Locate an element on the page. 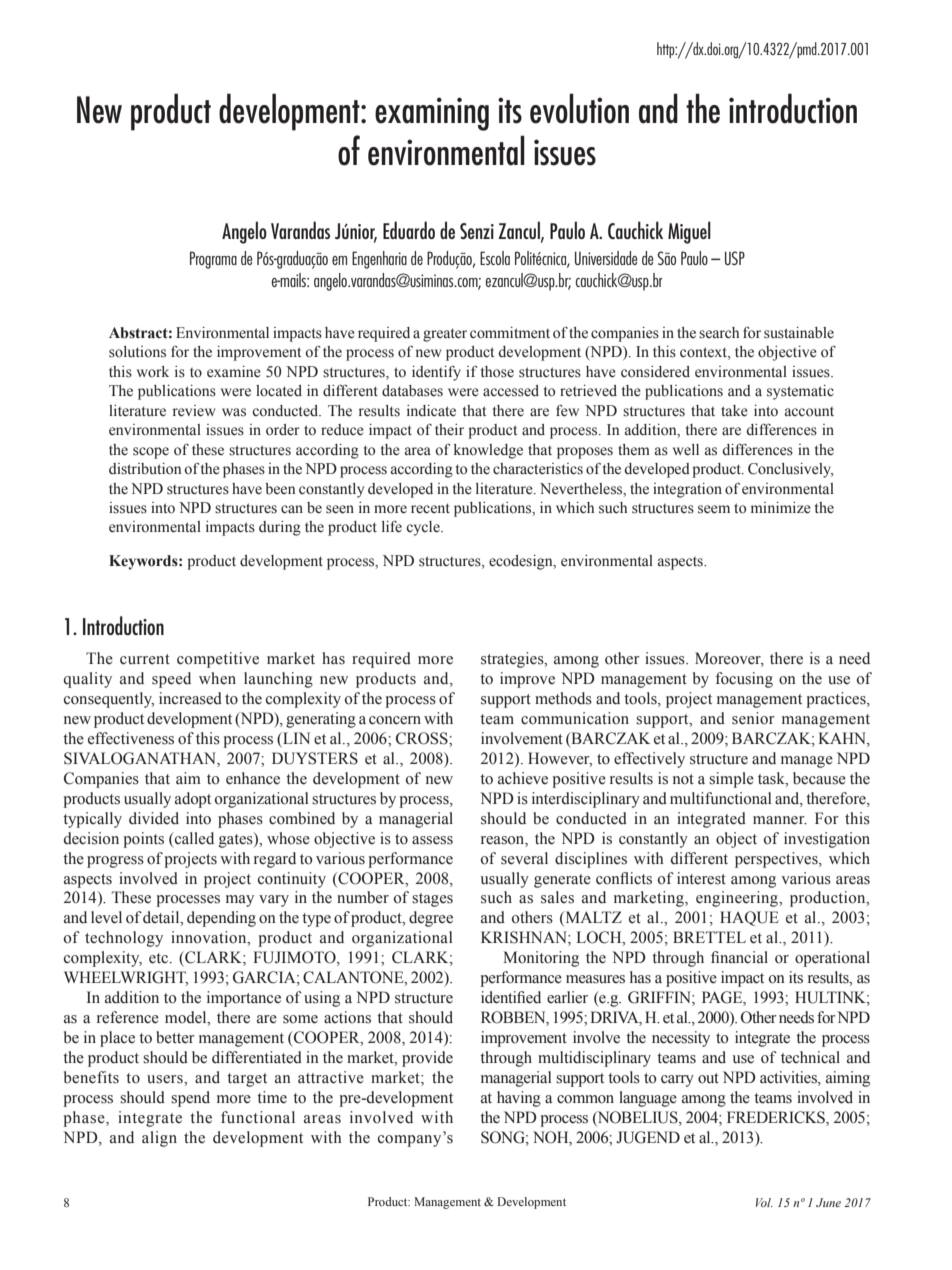 The image size is (952, 1270). June is located at coordinates (828, 1202).
